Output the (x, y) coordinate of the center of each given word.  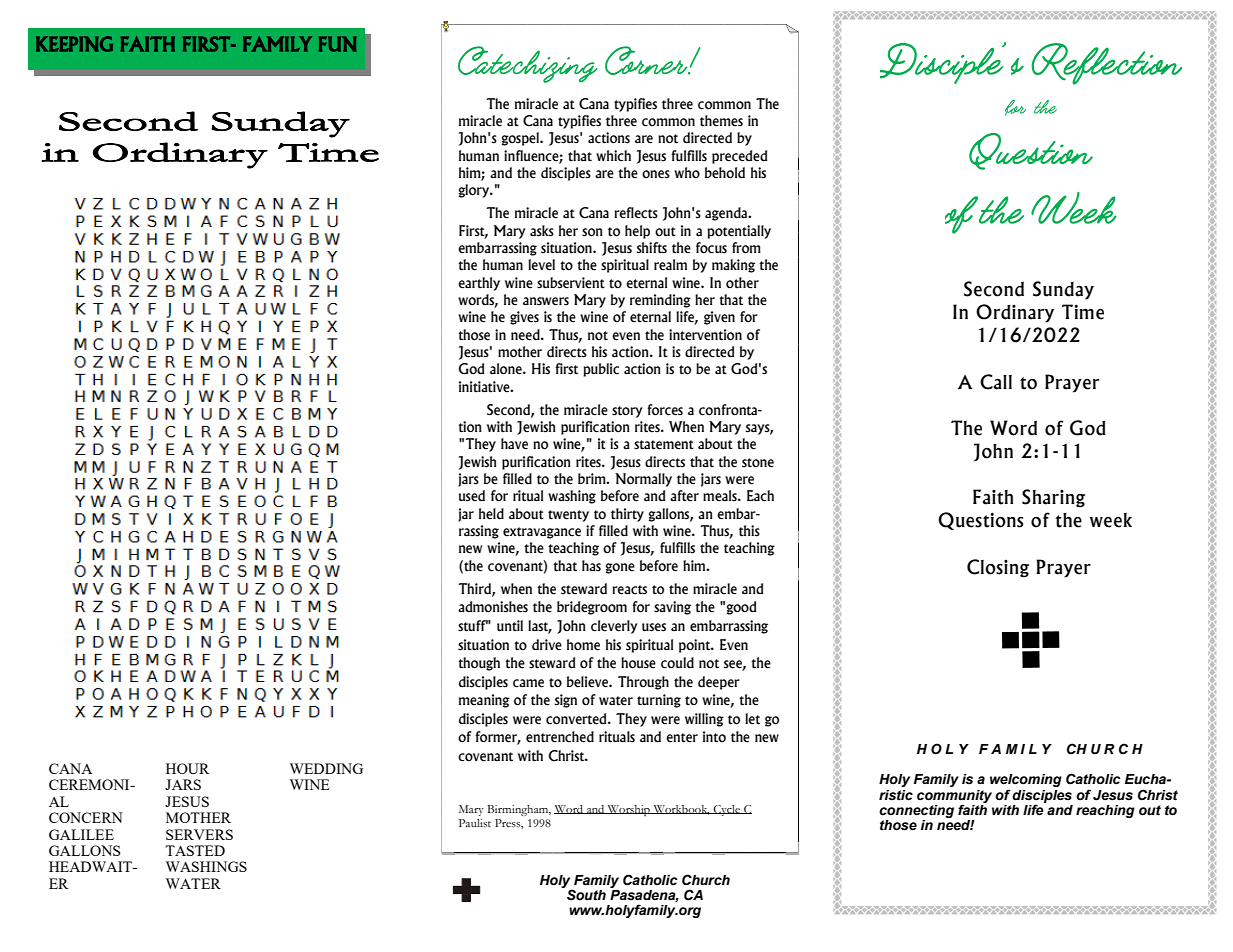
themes (721, 121)
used (472, 496)
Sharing (1053, 498)
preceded (739, 157)
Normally (643, 480)
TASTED (195, 850)
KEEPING (74, 44)
